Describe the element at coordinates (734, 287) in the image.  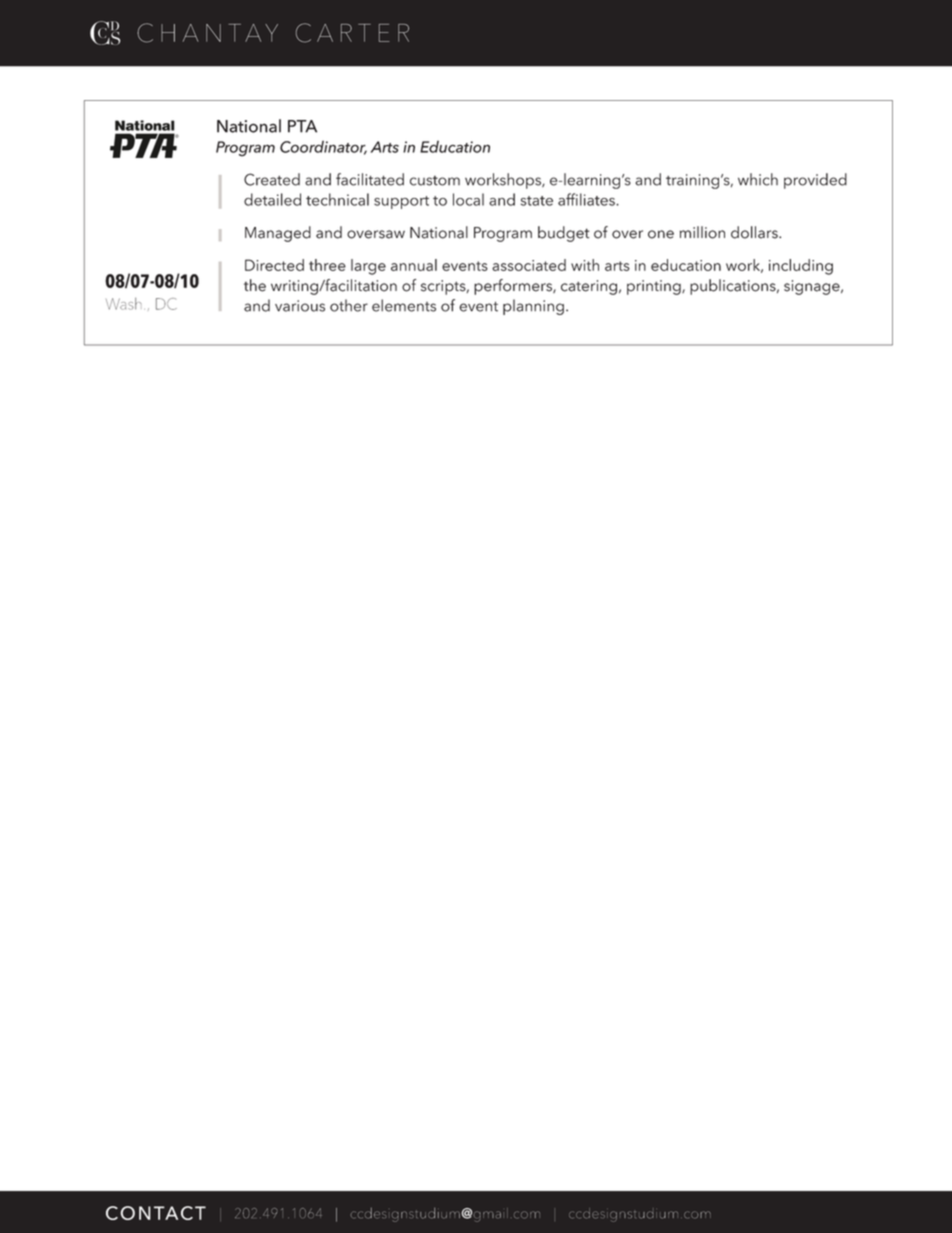
I see `publications` at that location.
